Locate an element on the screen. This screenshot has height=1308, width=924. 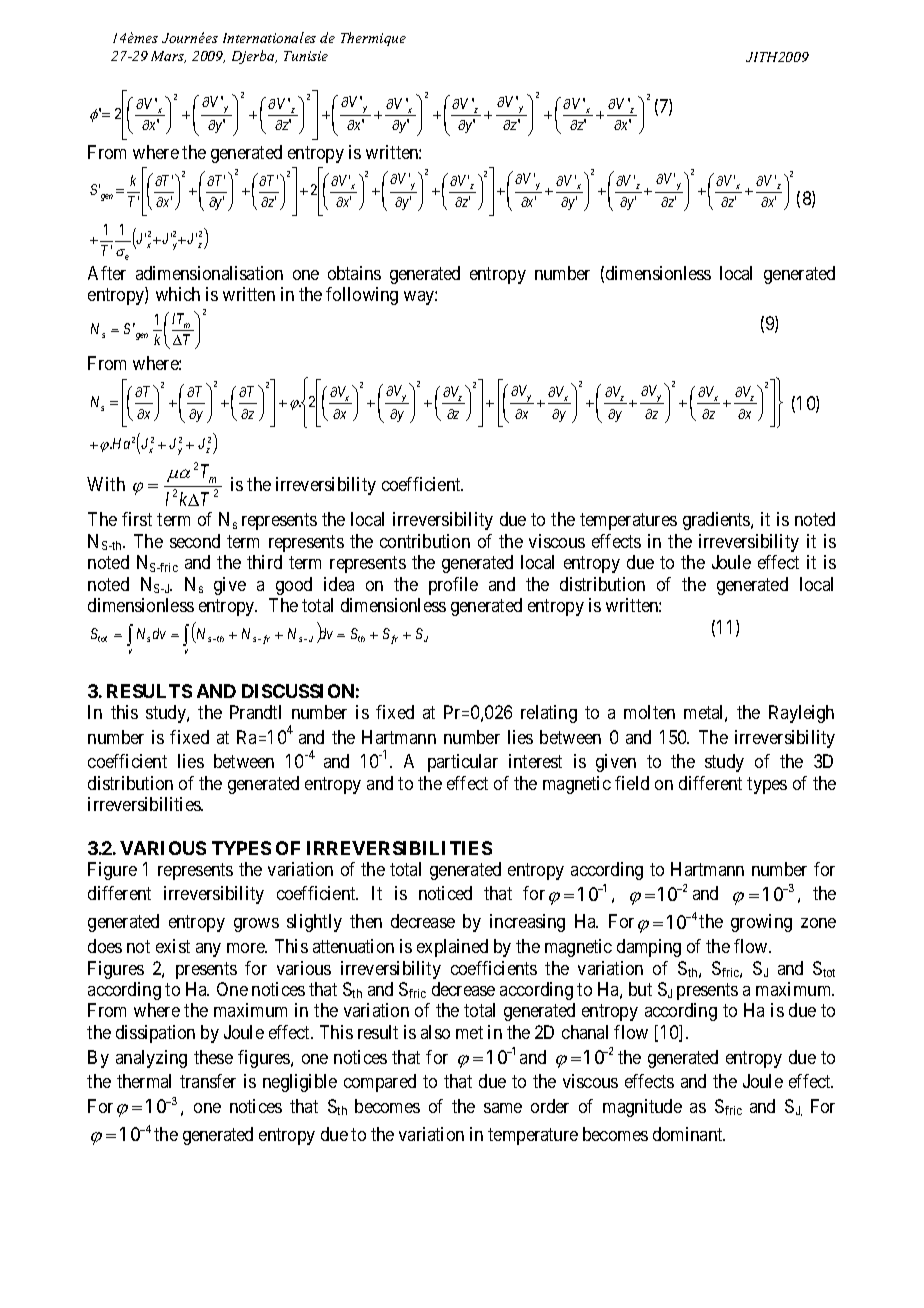
growing is located at coordinates (761, 923).
